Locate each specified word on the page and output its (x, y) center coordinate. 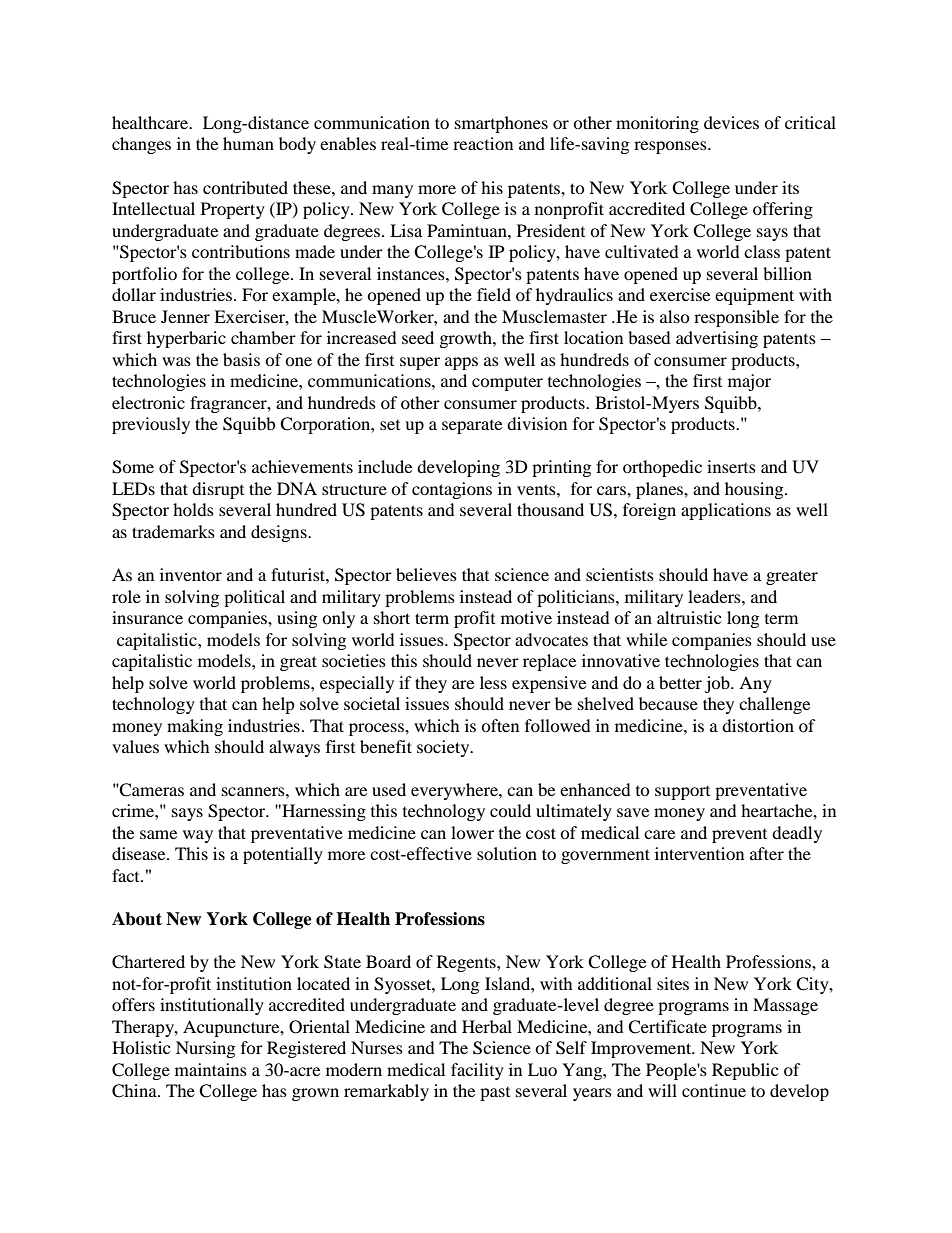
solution (507, 853)
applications (726, 511)
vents (537, 489)
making (195, 727)
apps (461, 363)
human (248, 143)
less (493, 682)
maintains (211, 1069)
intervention (699, 853)
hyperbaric (186, 339)
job (718, 684)
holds (193, 509)
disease (140, 853)
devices (731, 122)
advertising (717, 339)
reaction (483, 143)
